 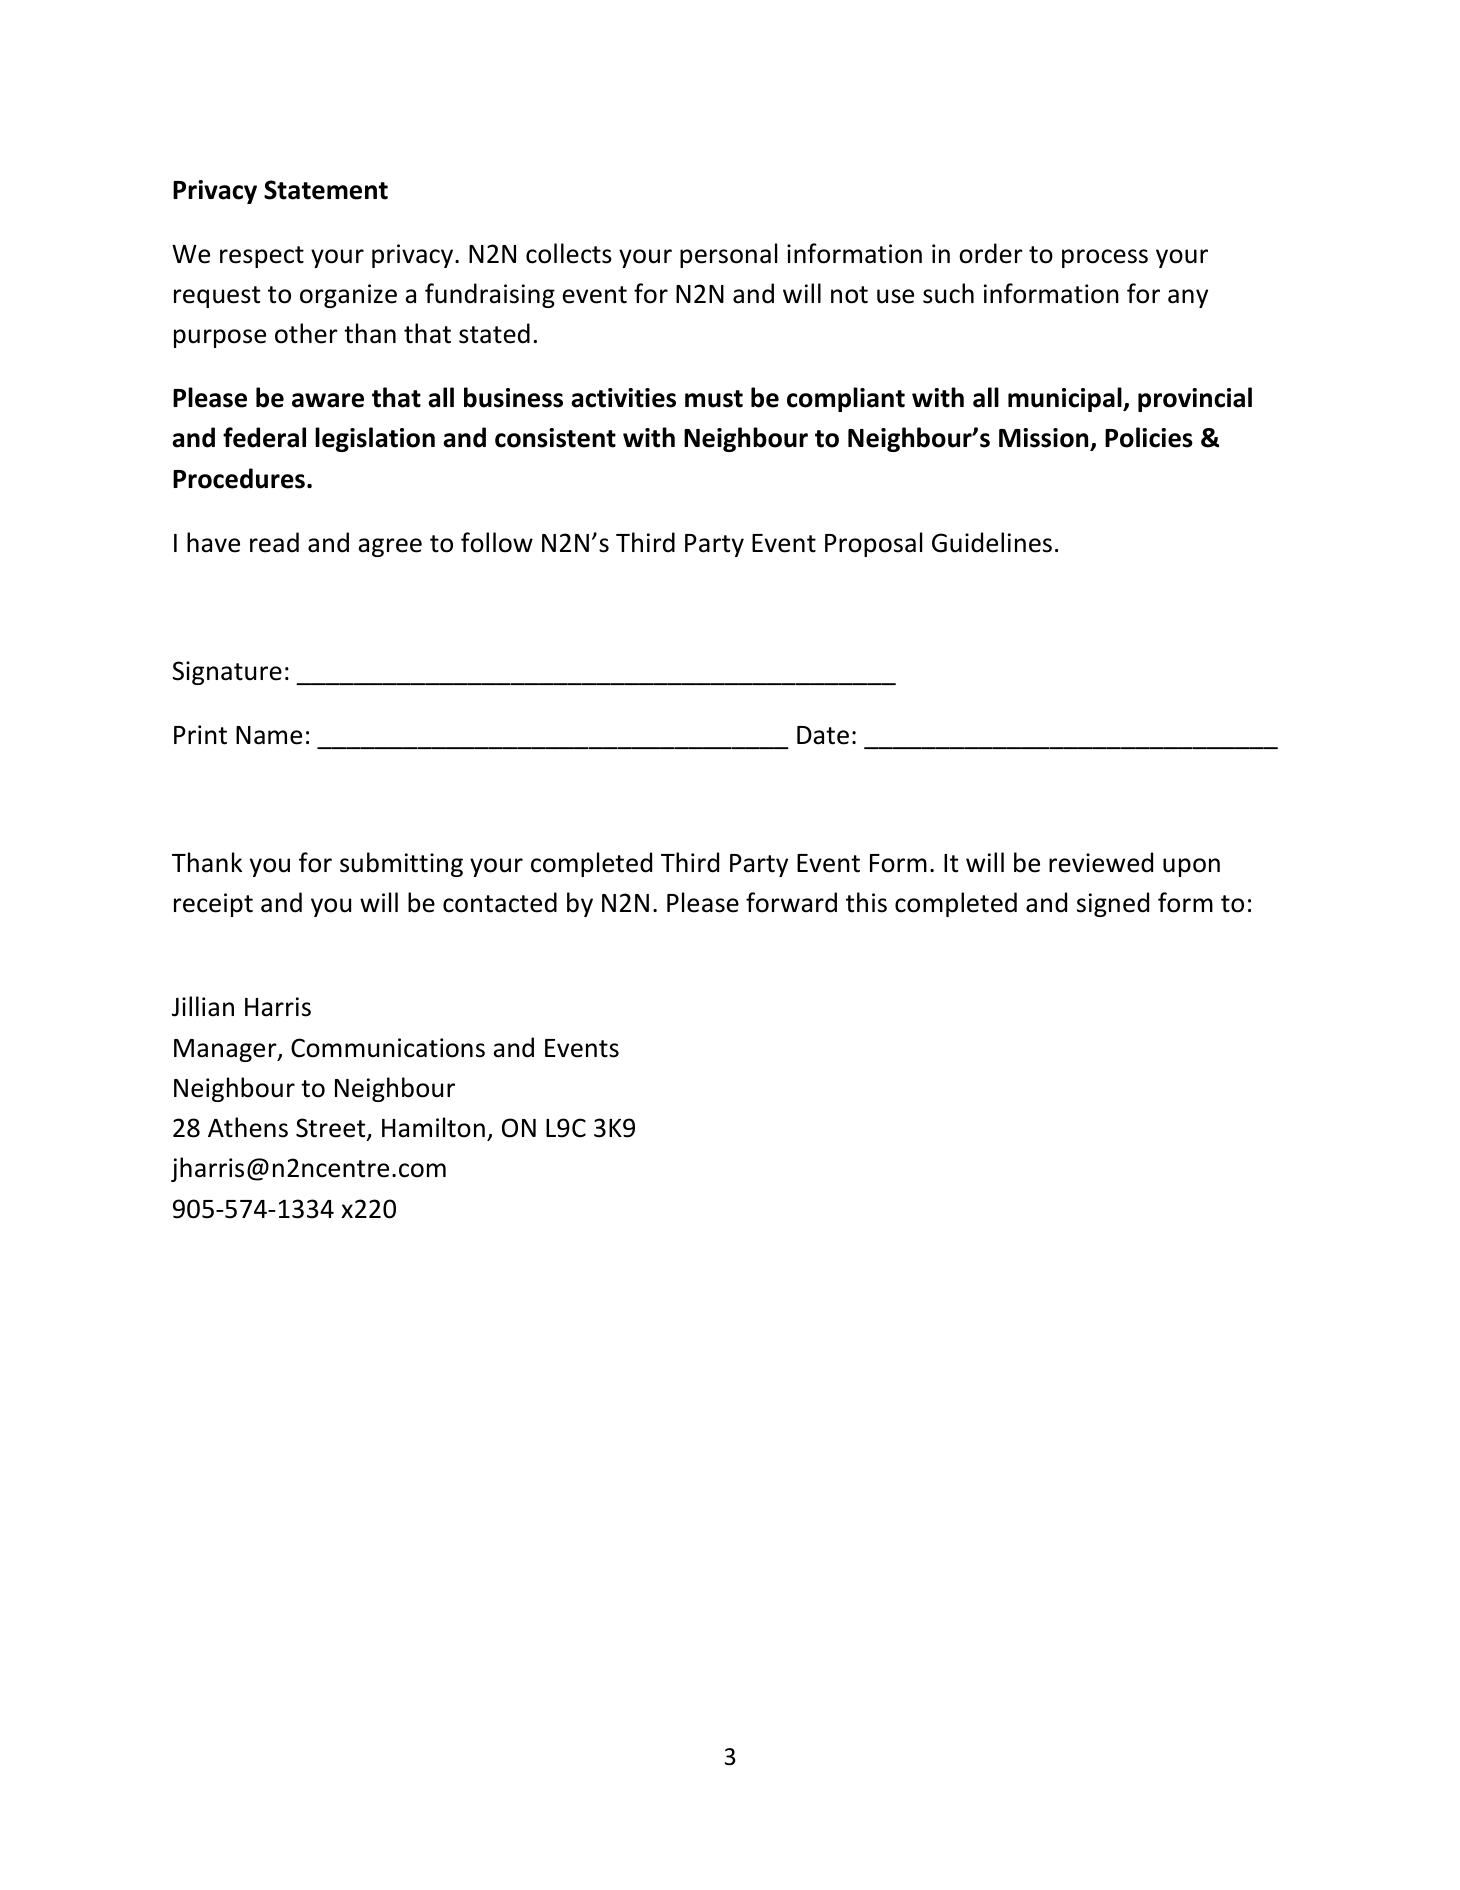 What do you see at coordinates (274, 542) in the screenshot?
I see `read` at bounding box center [274, 542].
